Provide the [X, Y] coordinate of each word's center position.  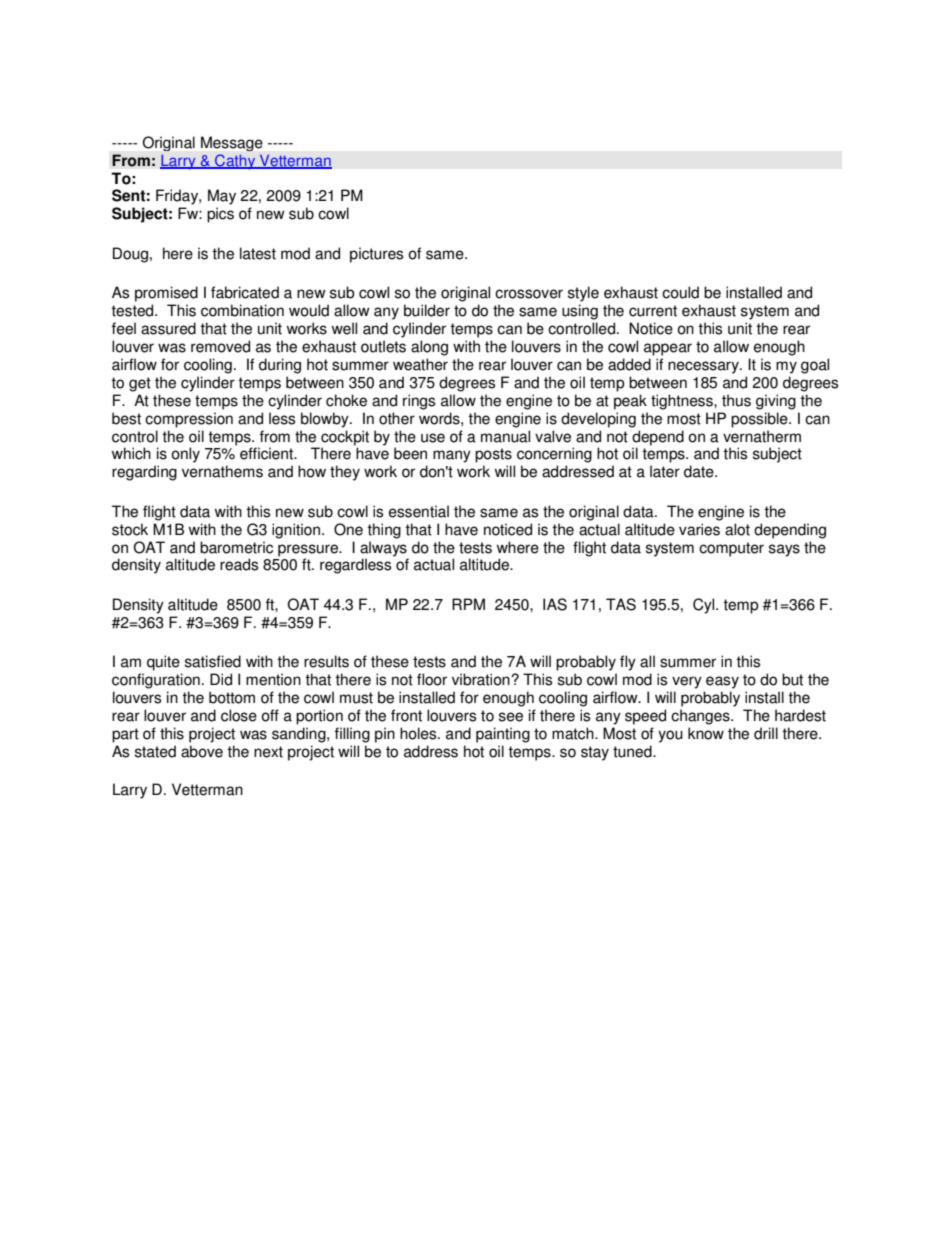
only [185, 455]
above [202, 751]
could [680, 292]
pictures [376, 255]
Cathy [235, 162]
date [700, 471]
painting [503, 735]
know [706, 733]
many [452, 456]
